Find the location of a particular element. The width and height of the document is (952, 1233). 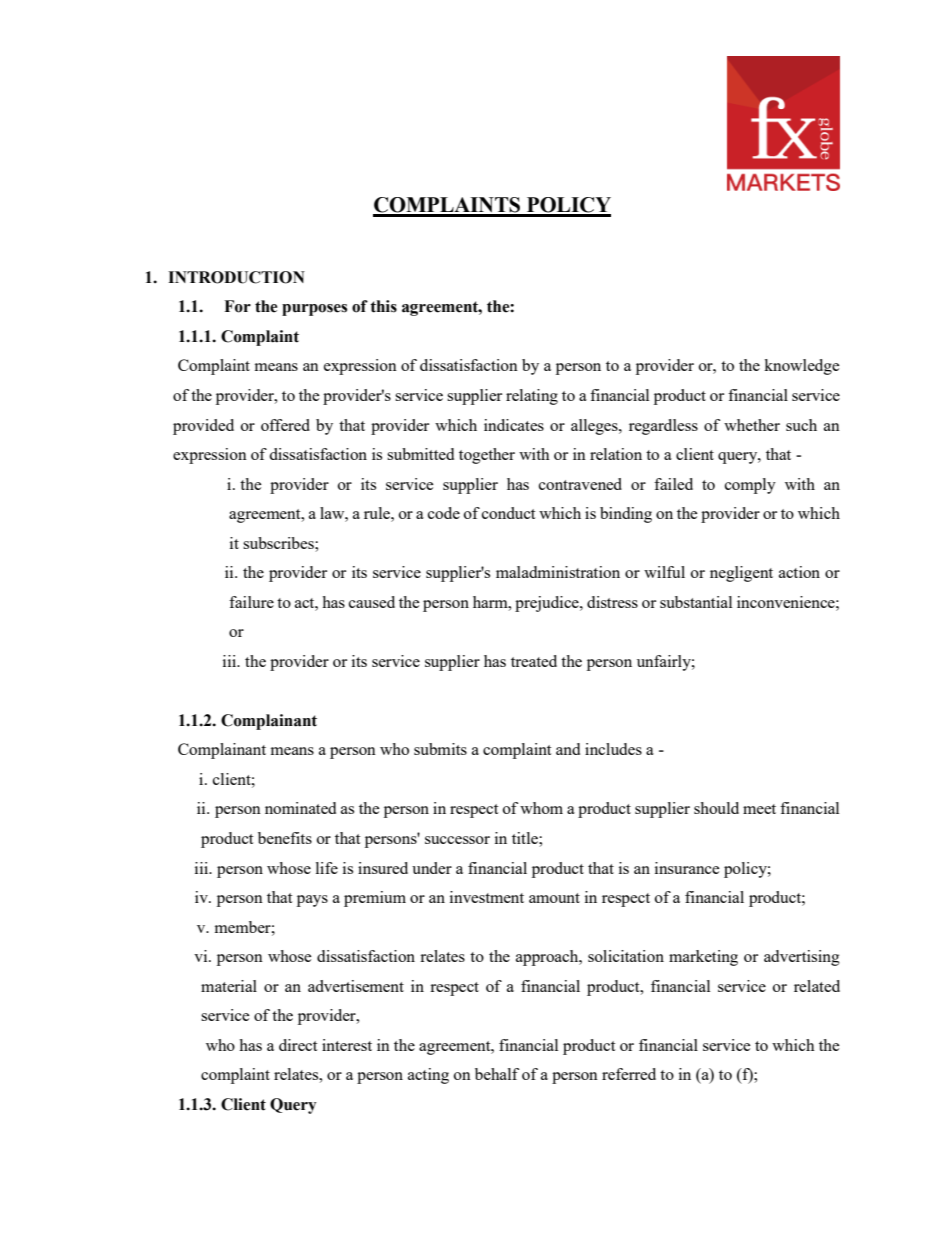

this is located at coordinates (383, 306).
